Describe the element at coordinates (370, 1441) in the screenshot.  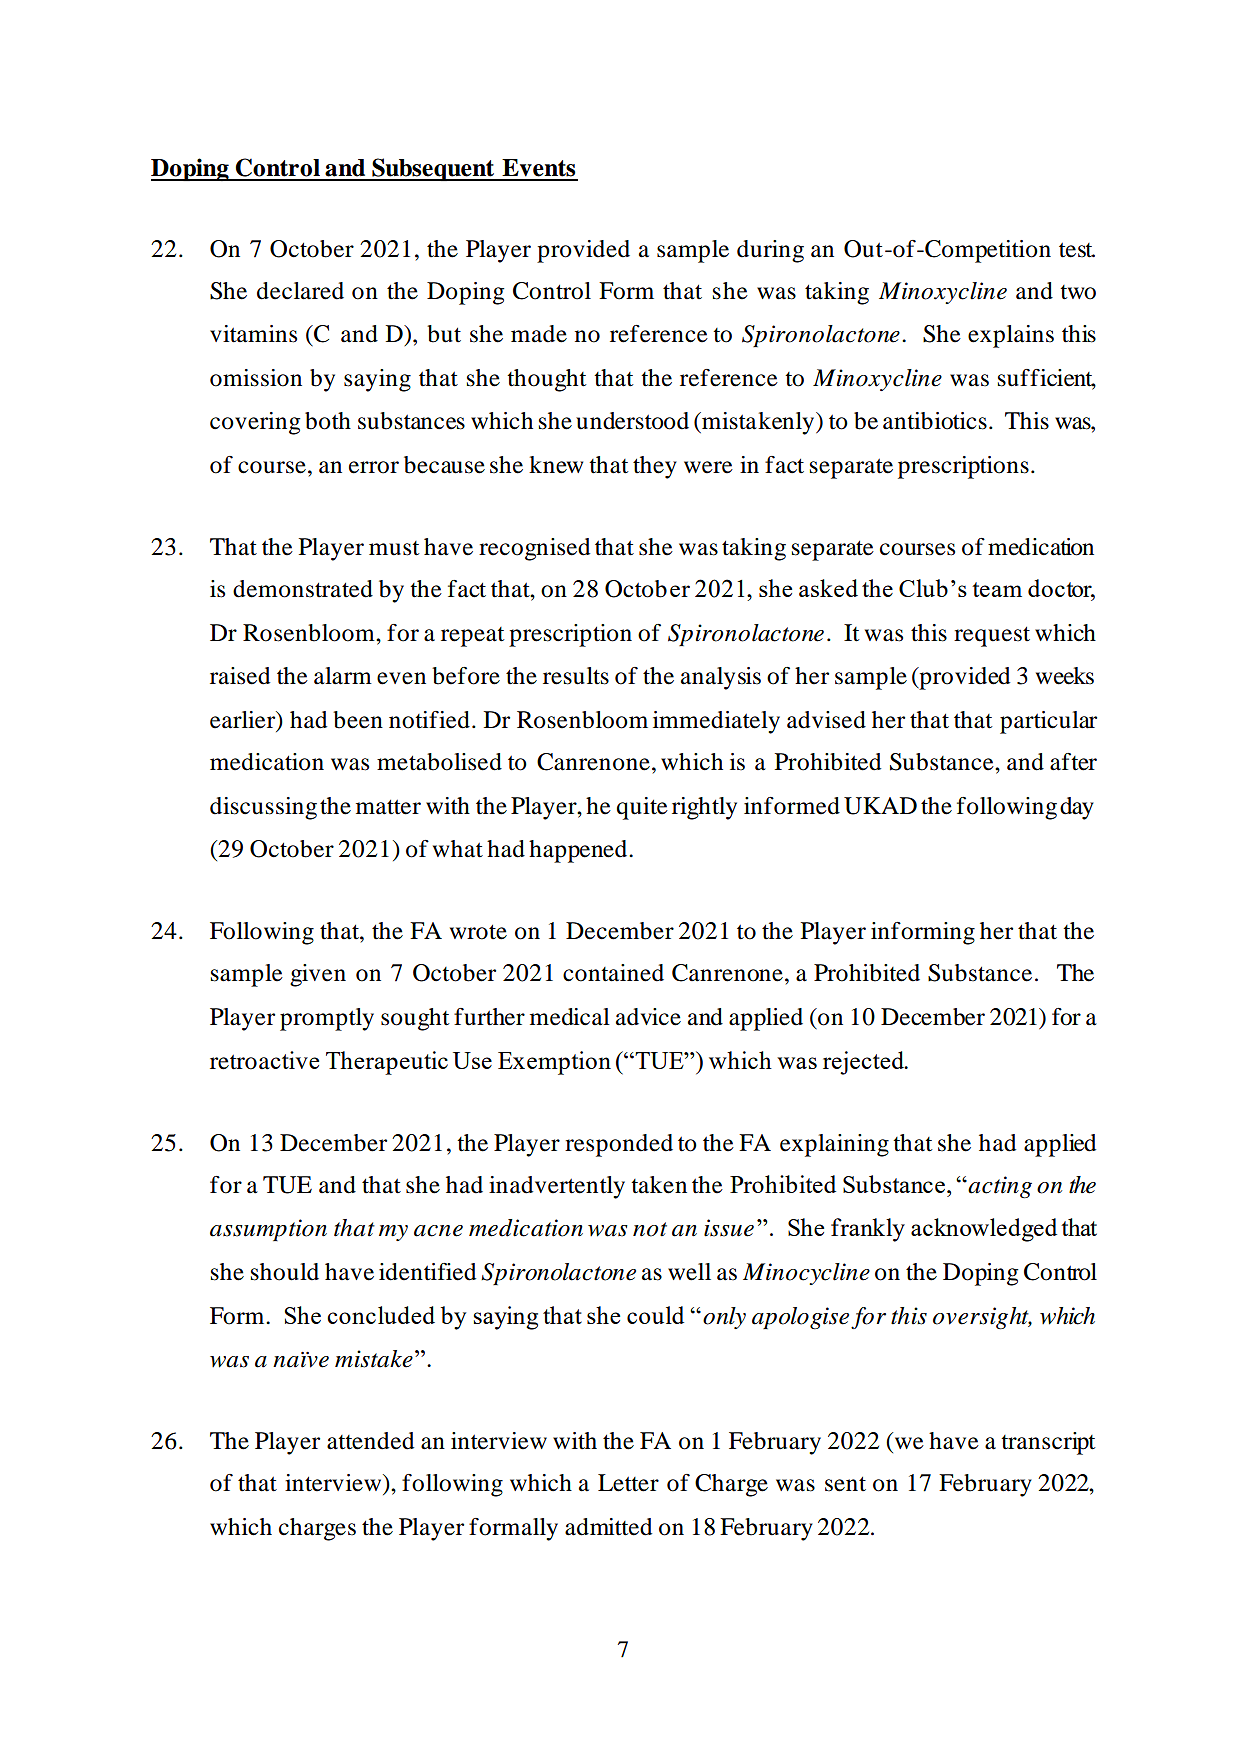
I see `attended` at that location.
